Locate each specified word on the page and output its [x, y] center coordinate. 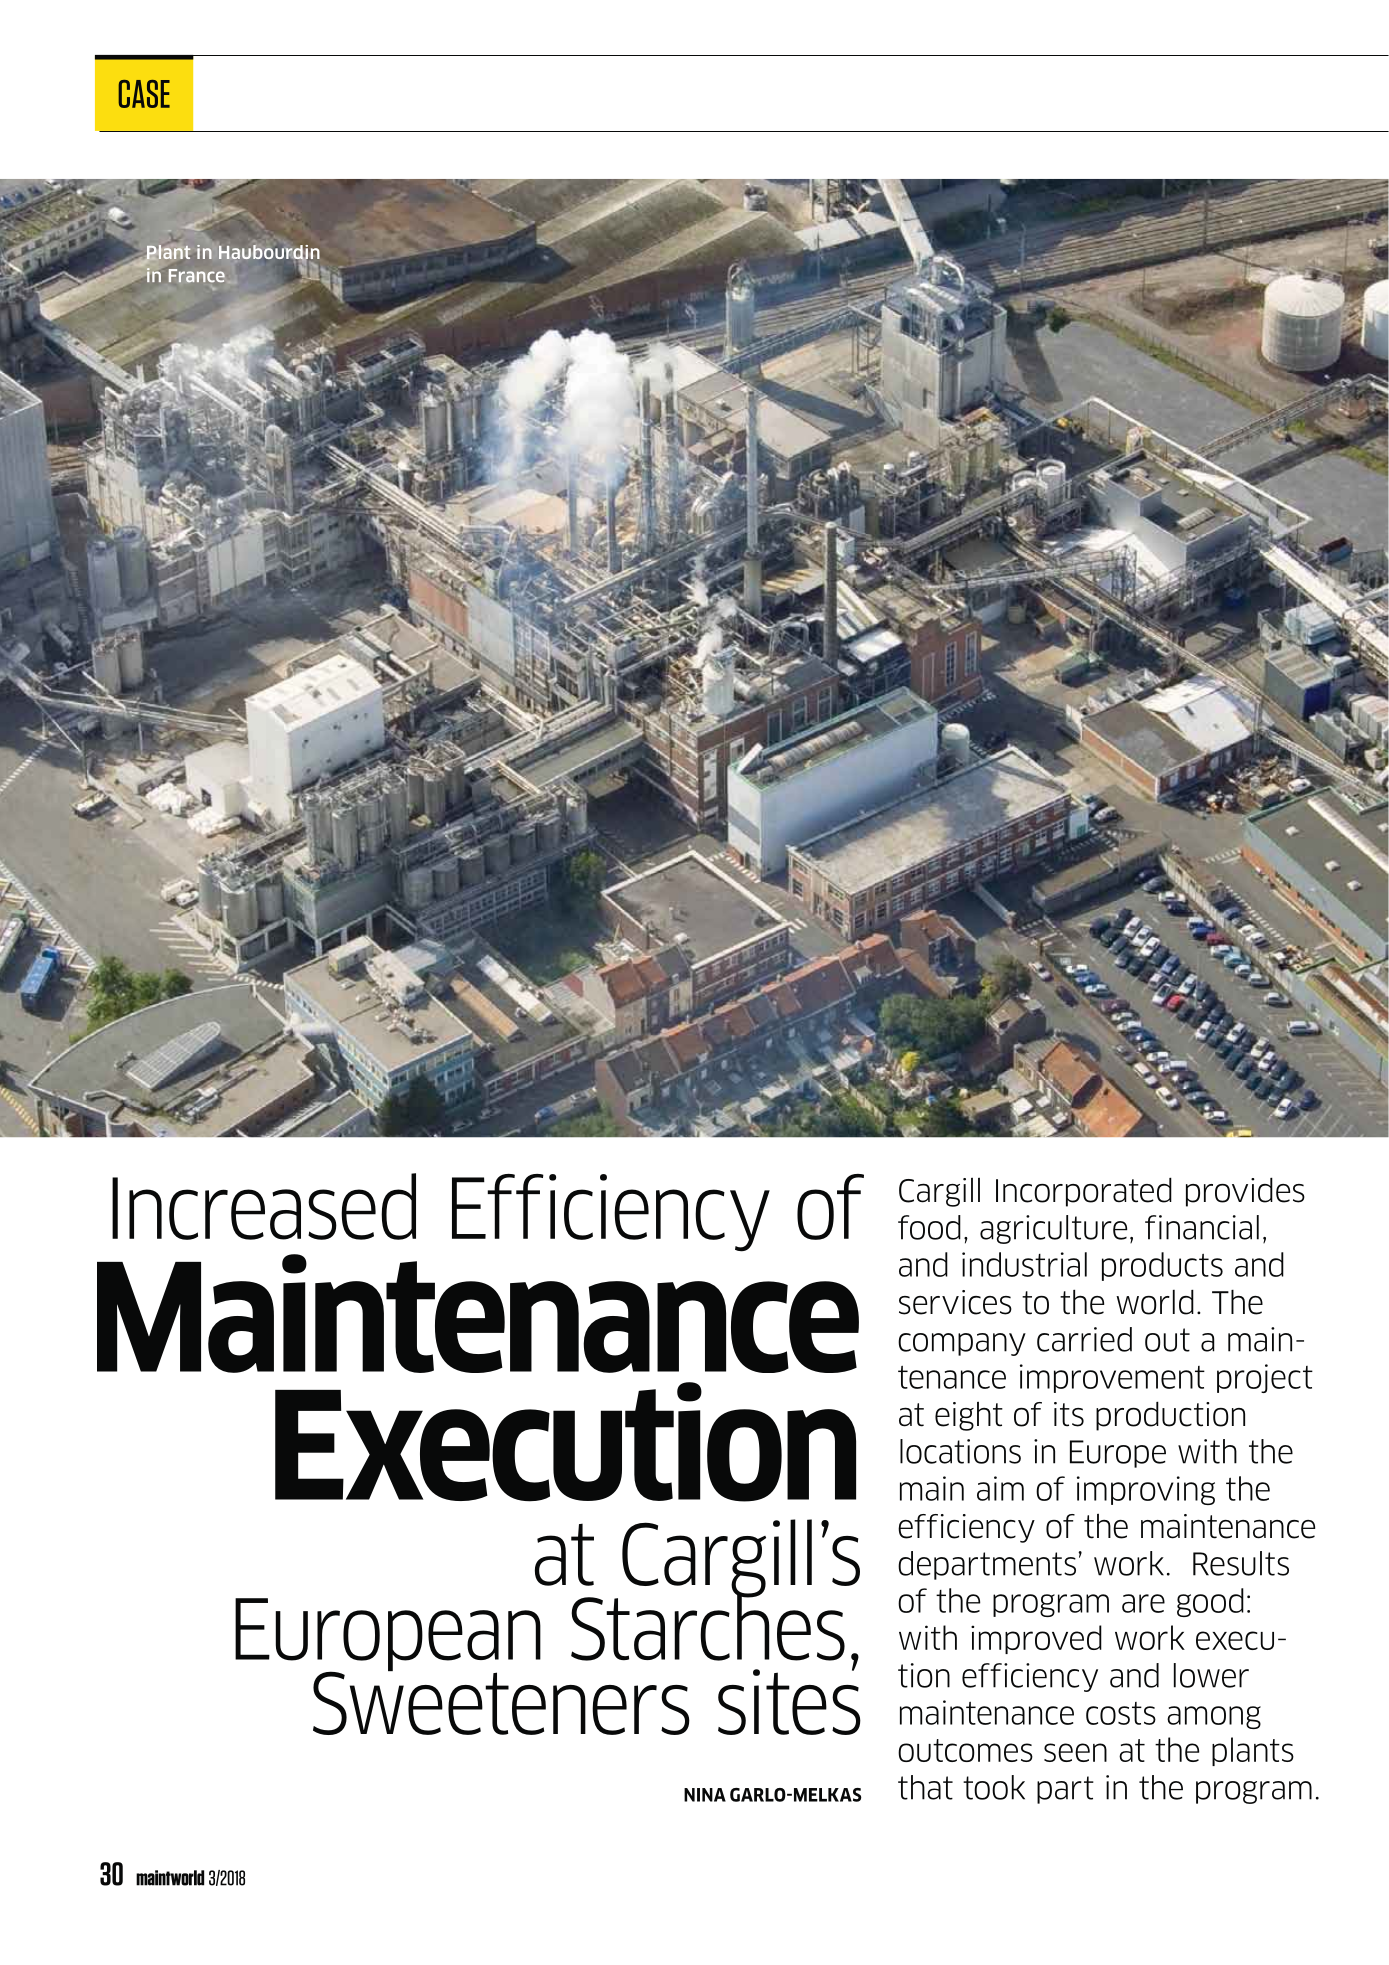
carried [1084, 1339]
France [197, 276]
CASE [144, 94]
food [929, 1227]
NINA [705, 1795]
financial [1202, 1227]
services [955, 1302]
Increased [264, 1206]
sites [789, 1701]
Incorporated [1084, 1192]
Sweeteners [501, 1702]
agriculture [1053, 1229]
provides [1245, 1192]
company [962, 1344]
